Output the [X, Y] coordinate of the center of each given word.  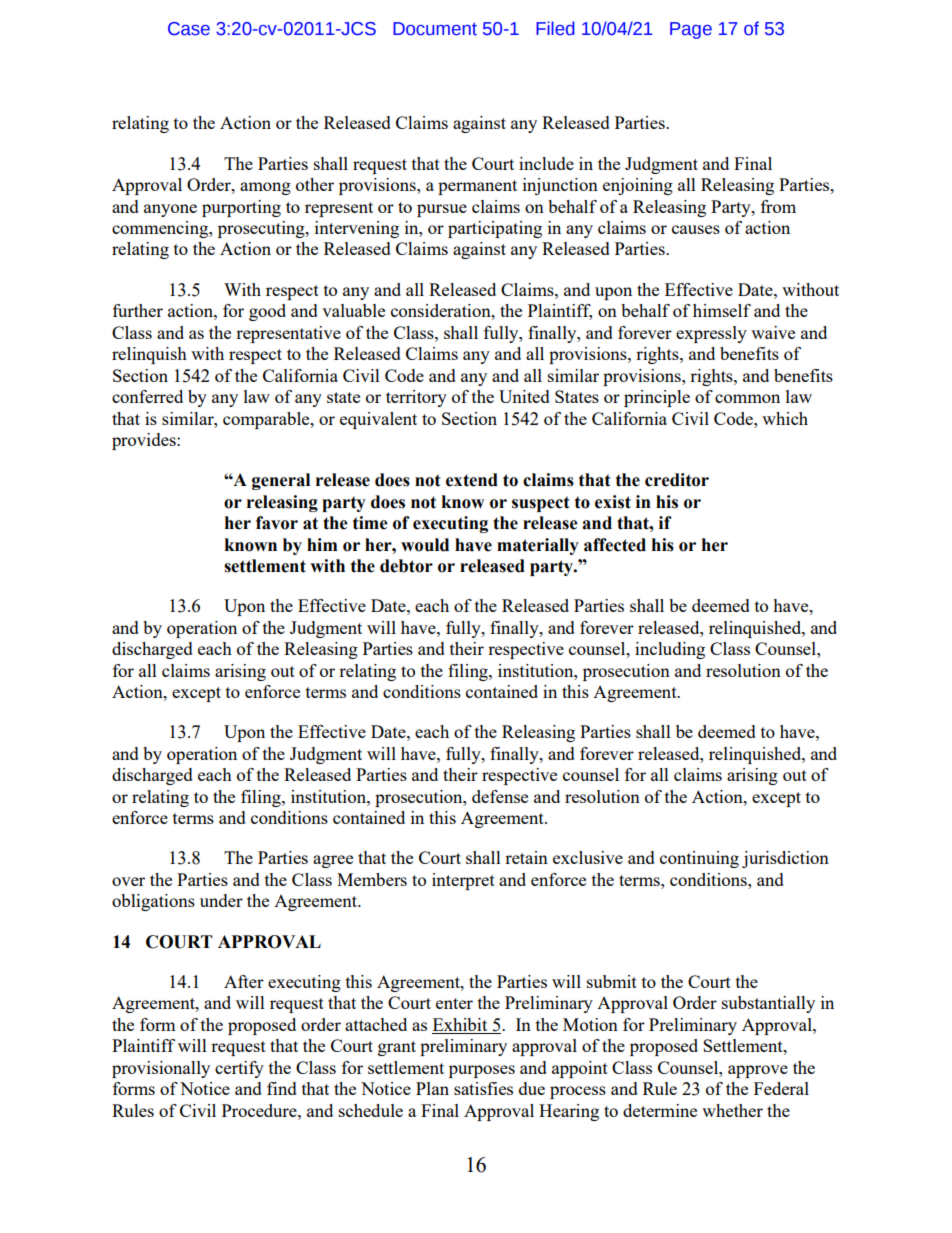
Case [189, 29]
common [747, 398]
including [670, 650]
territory [416, 398]
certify [239, 1069]
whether [732, 1110]
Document [435, 29]
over [128, 881]
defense [500, 796]
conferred [147, 396]
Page [691, 30]
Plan [432, 1088]
